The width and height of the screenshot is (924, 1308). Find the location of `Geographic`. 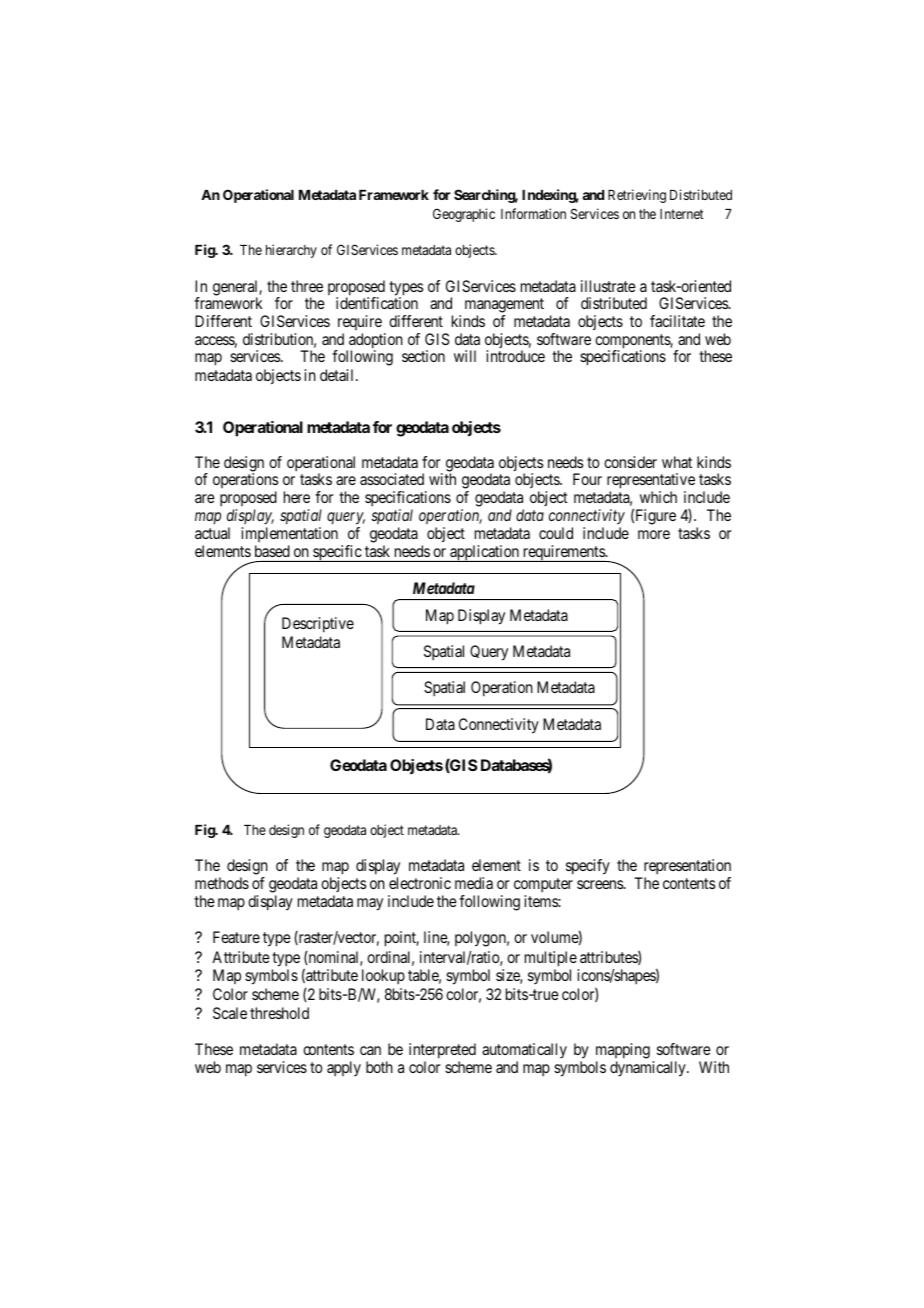

Geographic is located at coordinates (464, 215).
